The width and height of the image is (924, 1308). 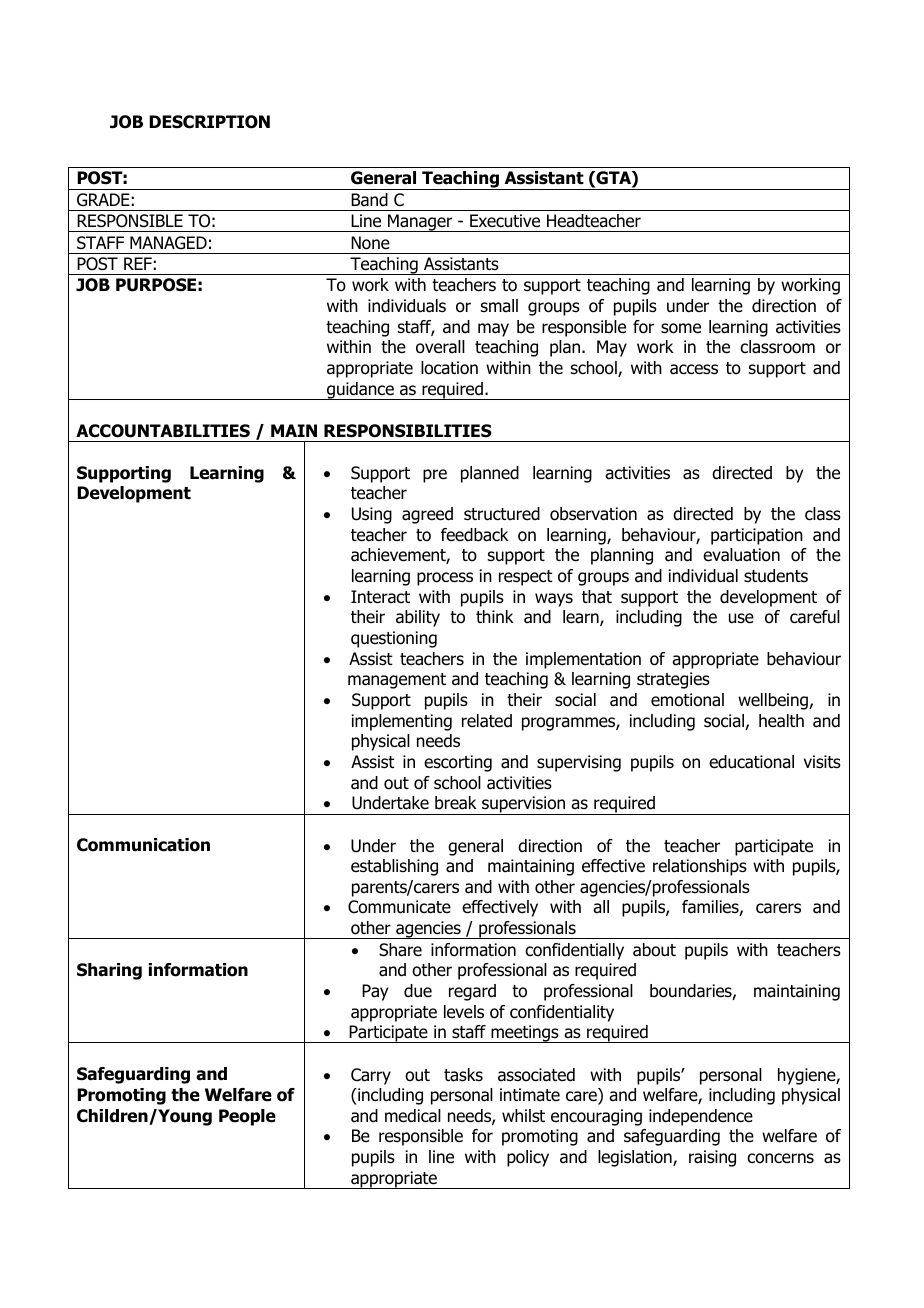 I want to click on participation, so click(x=757, y=536).
